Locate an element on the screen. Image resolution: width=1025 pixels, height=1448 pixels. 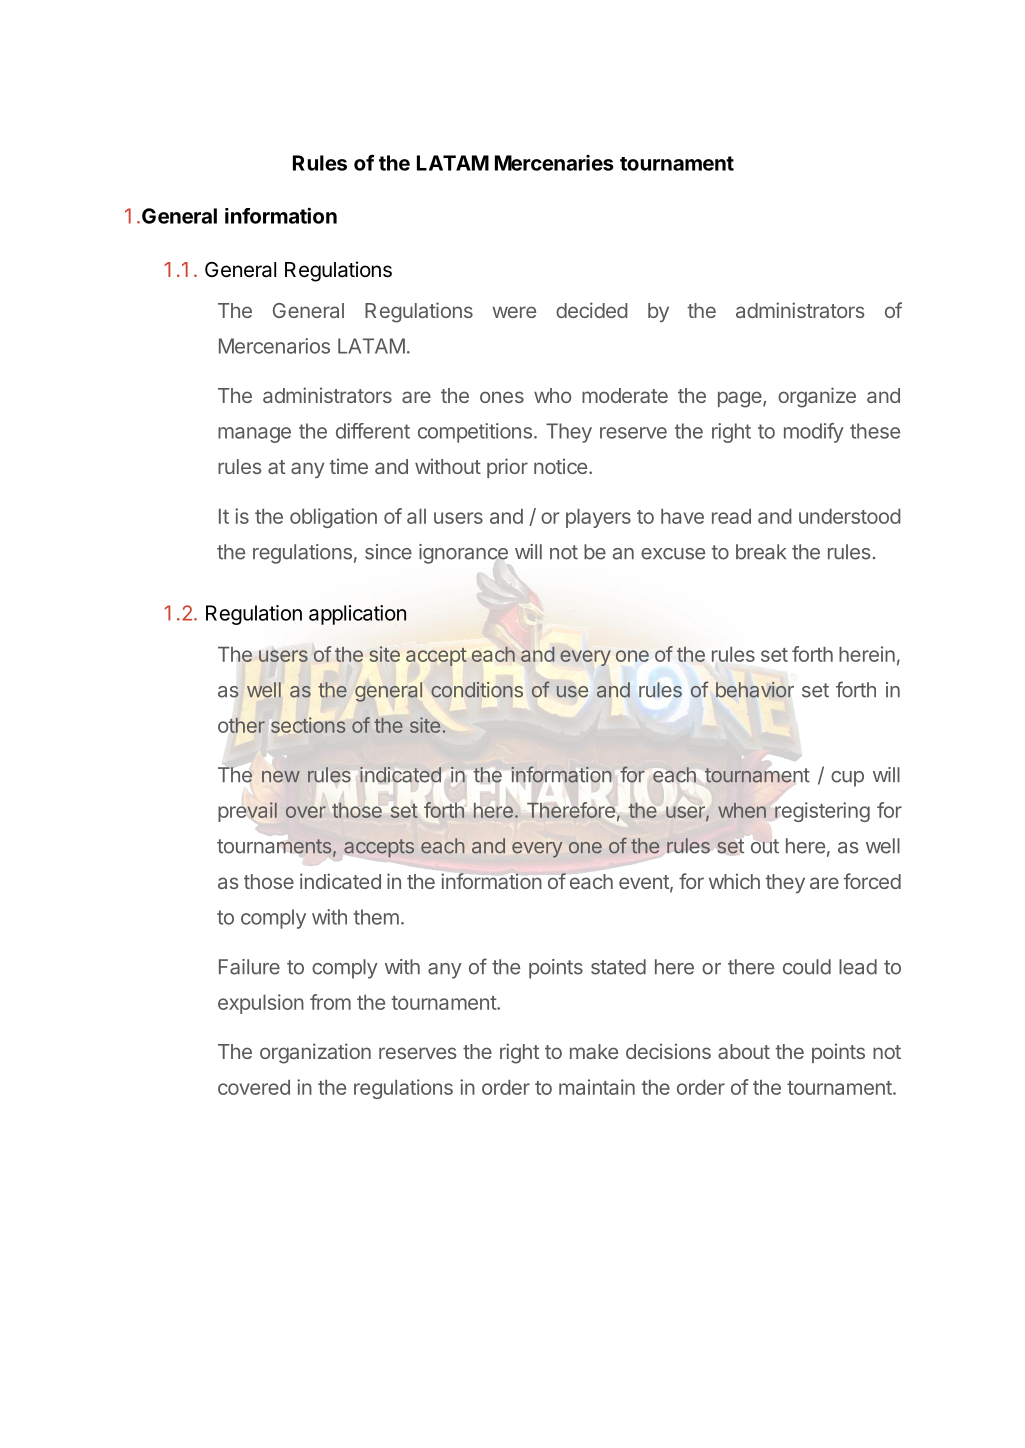
Mercenaries is located at coordinates (554, 163).
